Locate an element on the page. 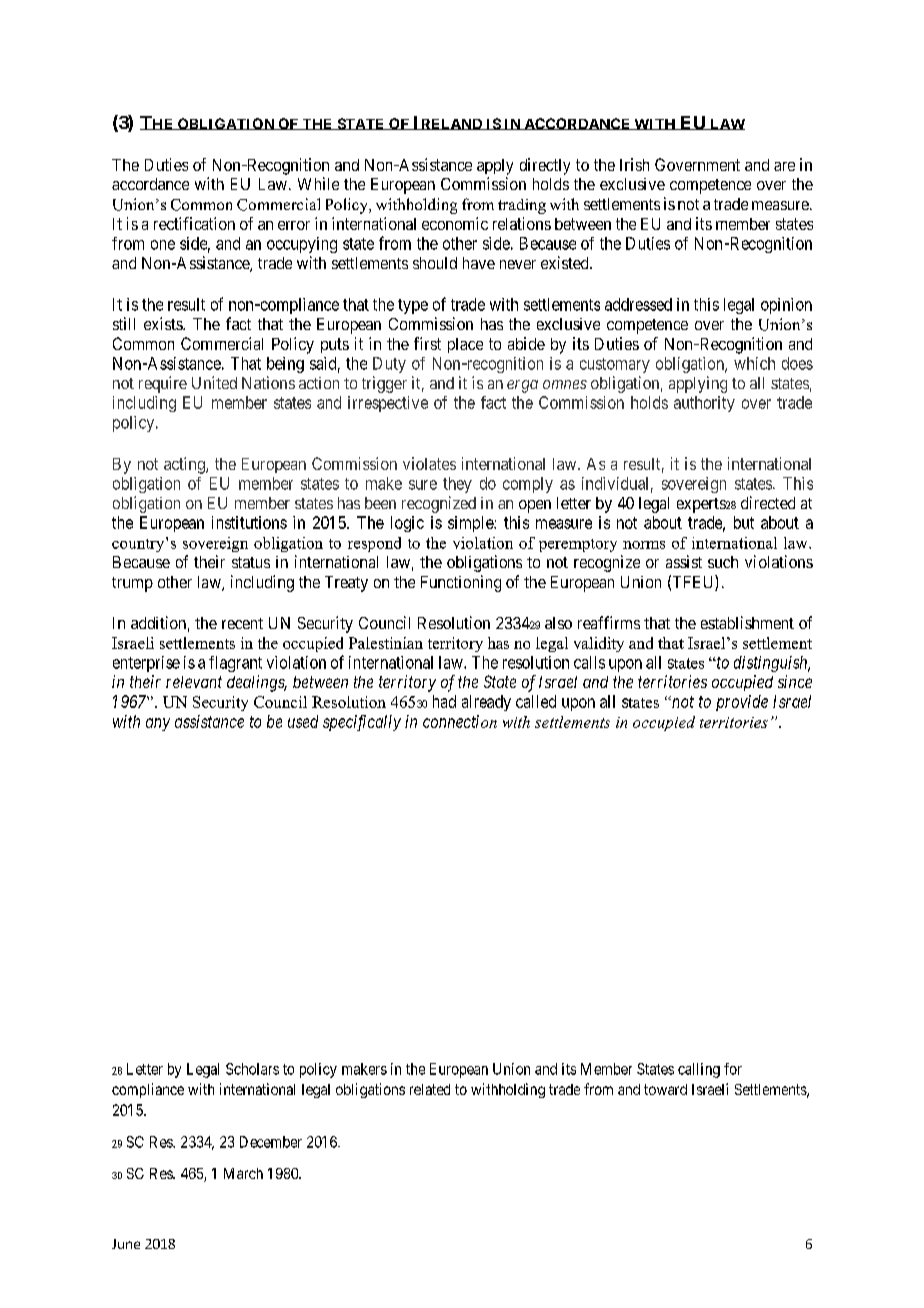  had is located at coordinates (444, 701).
